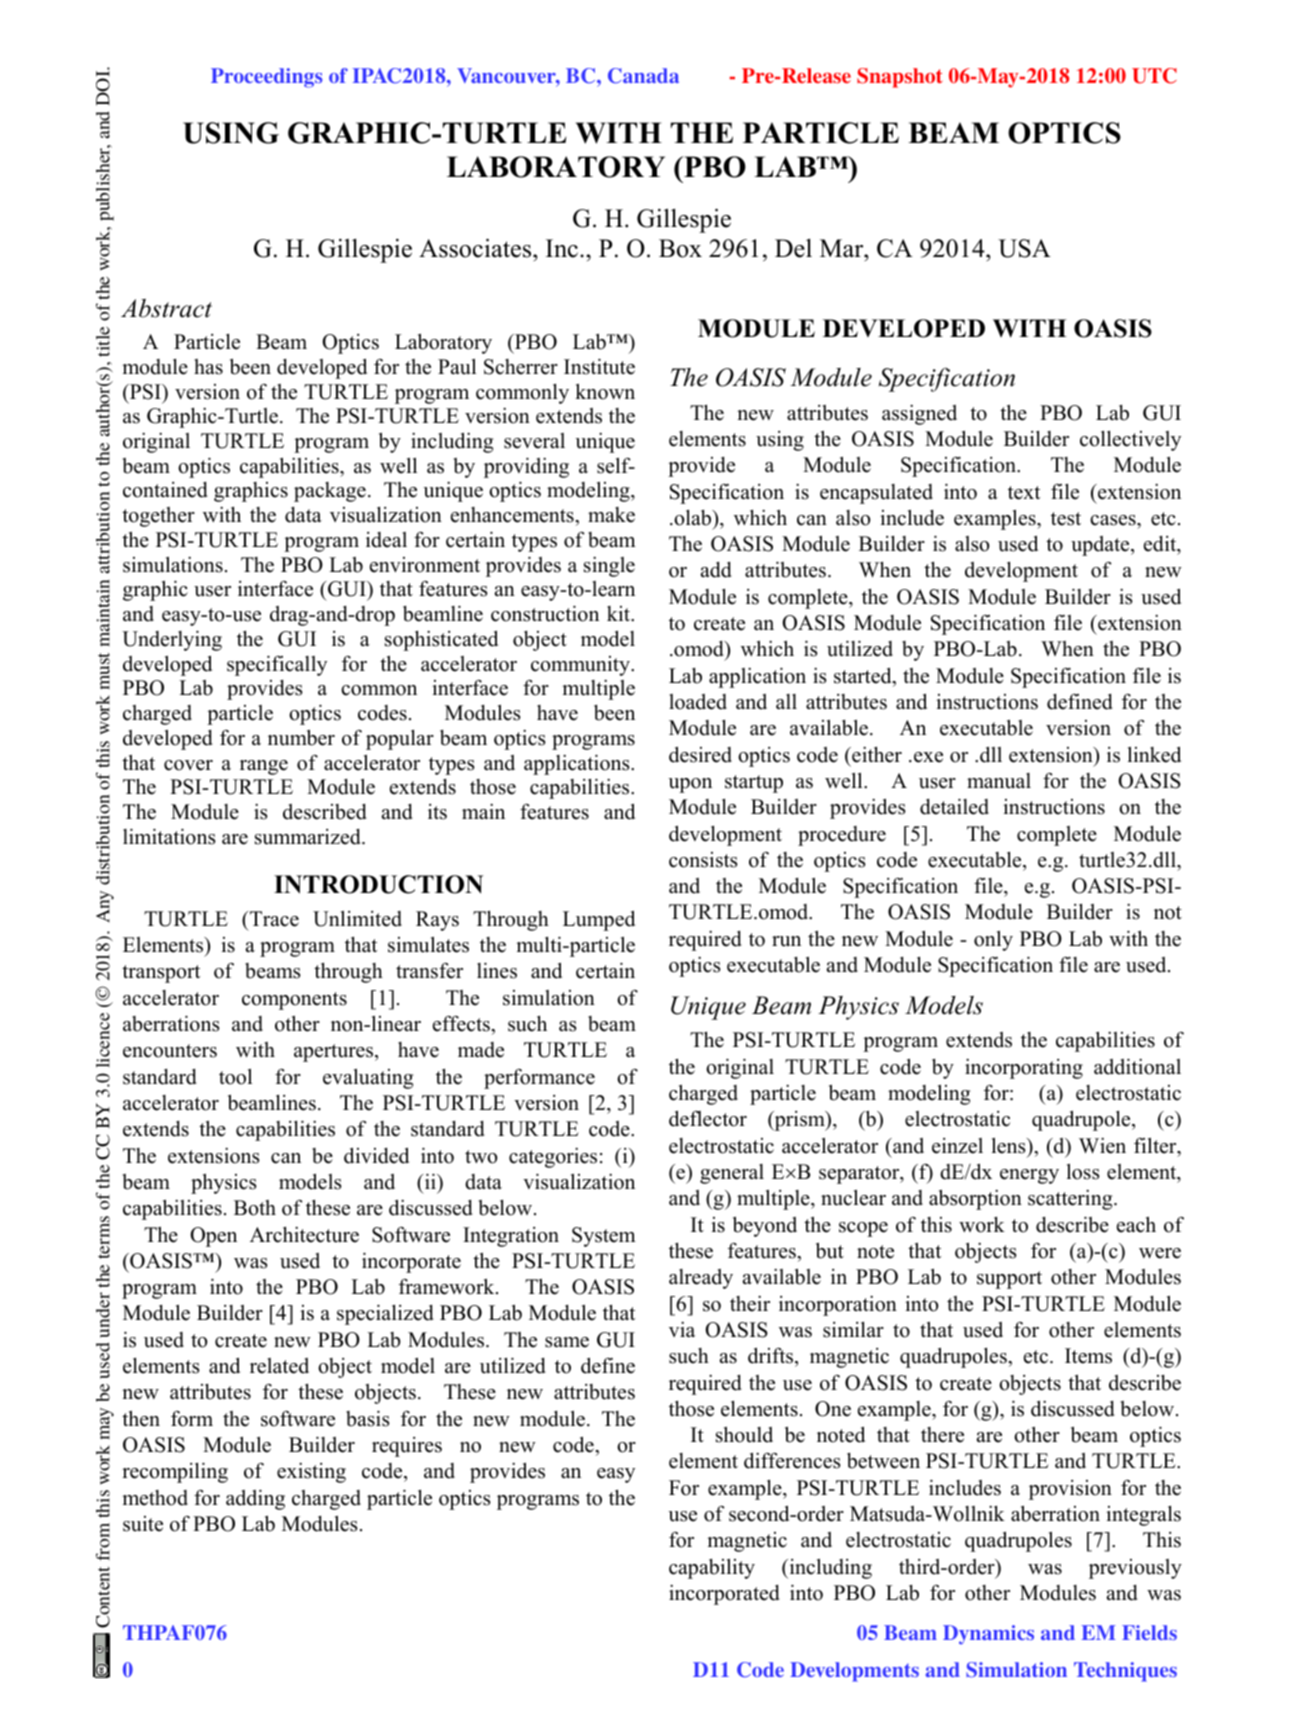 The height and width of the screenshot is (1730, 1300). I want to click on Canada, so click(643, 76).
